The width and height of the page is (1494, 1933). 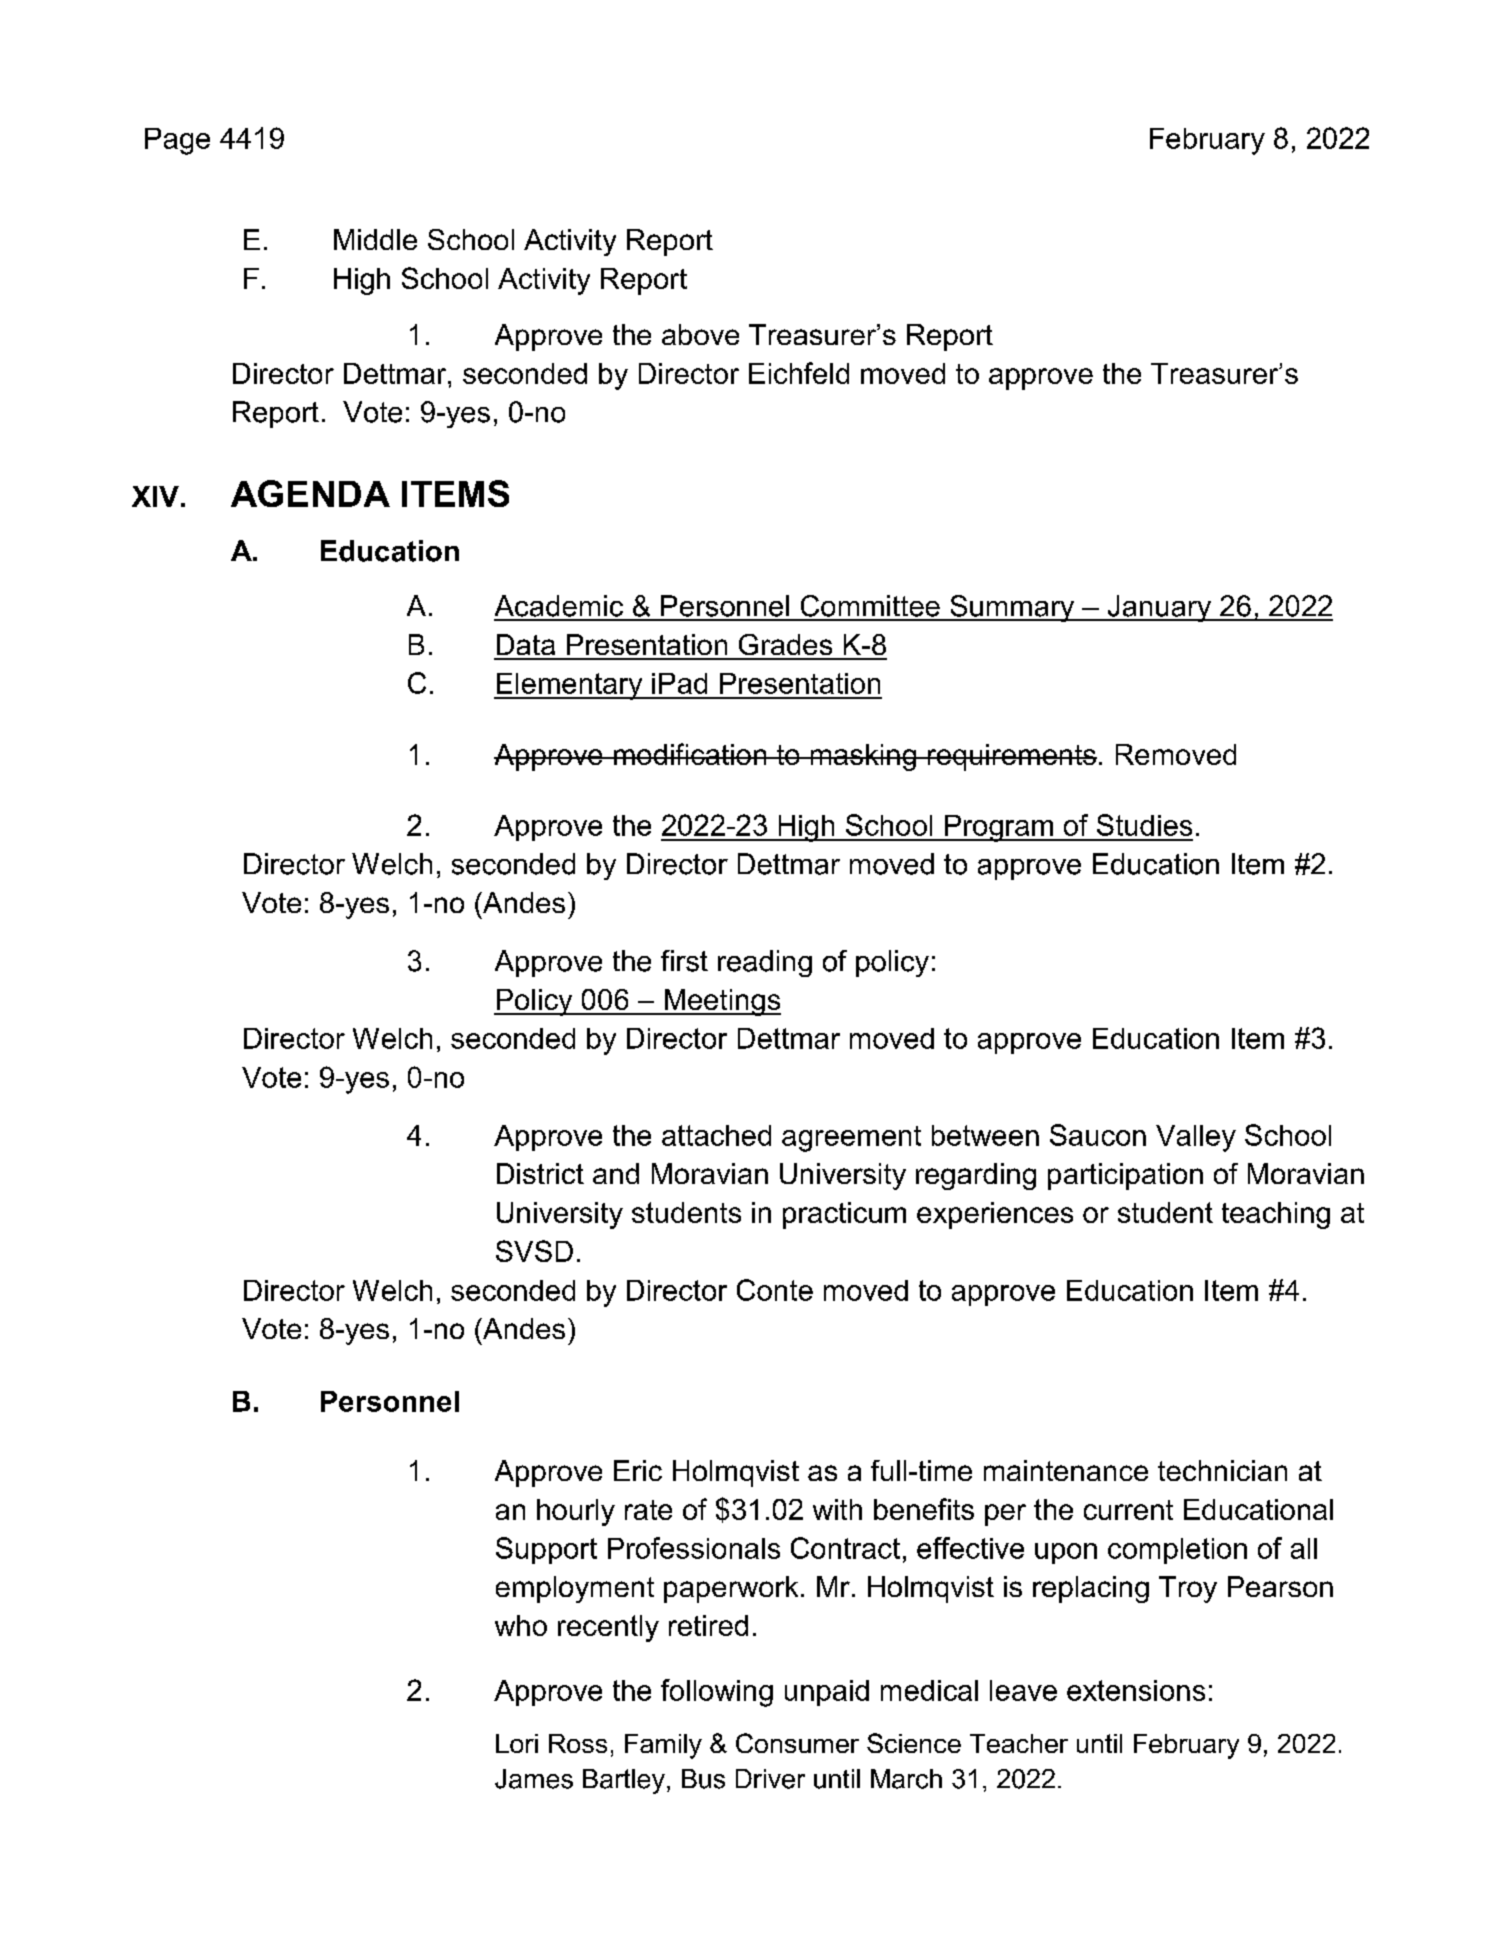 What do you see at coordinates (517, 1743) in the page?
I see `Lori` at bounding box center [517, 1743].
